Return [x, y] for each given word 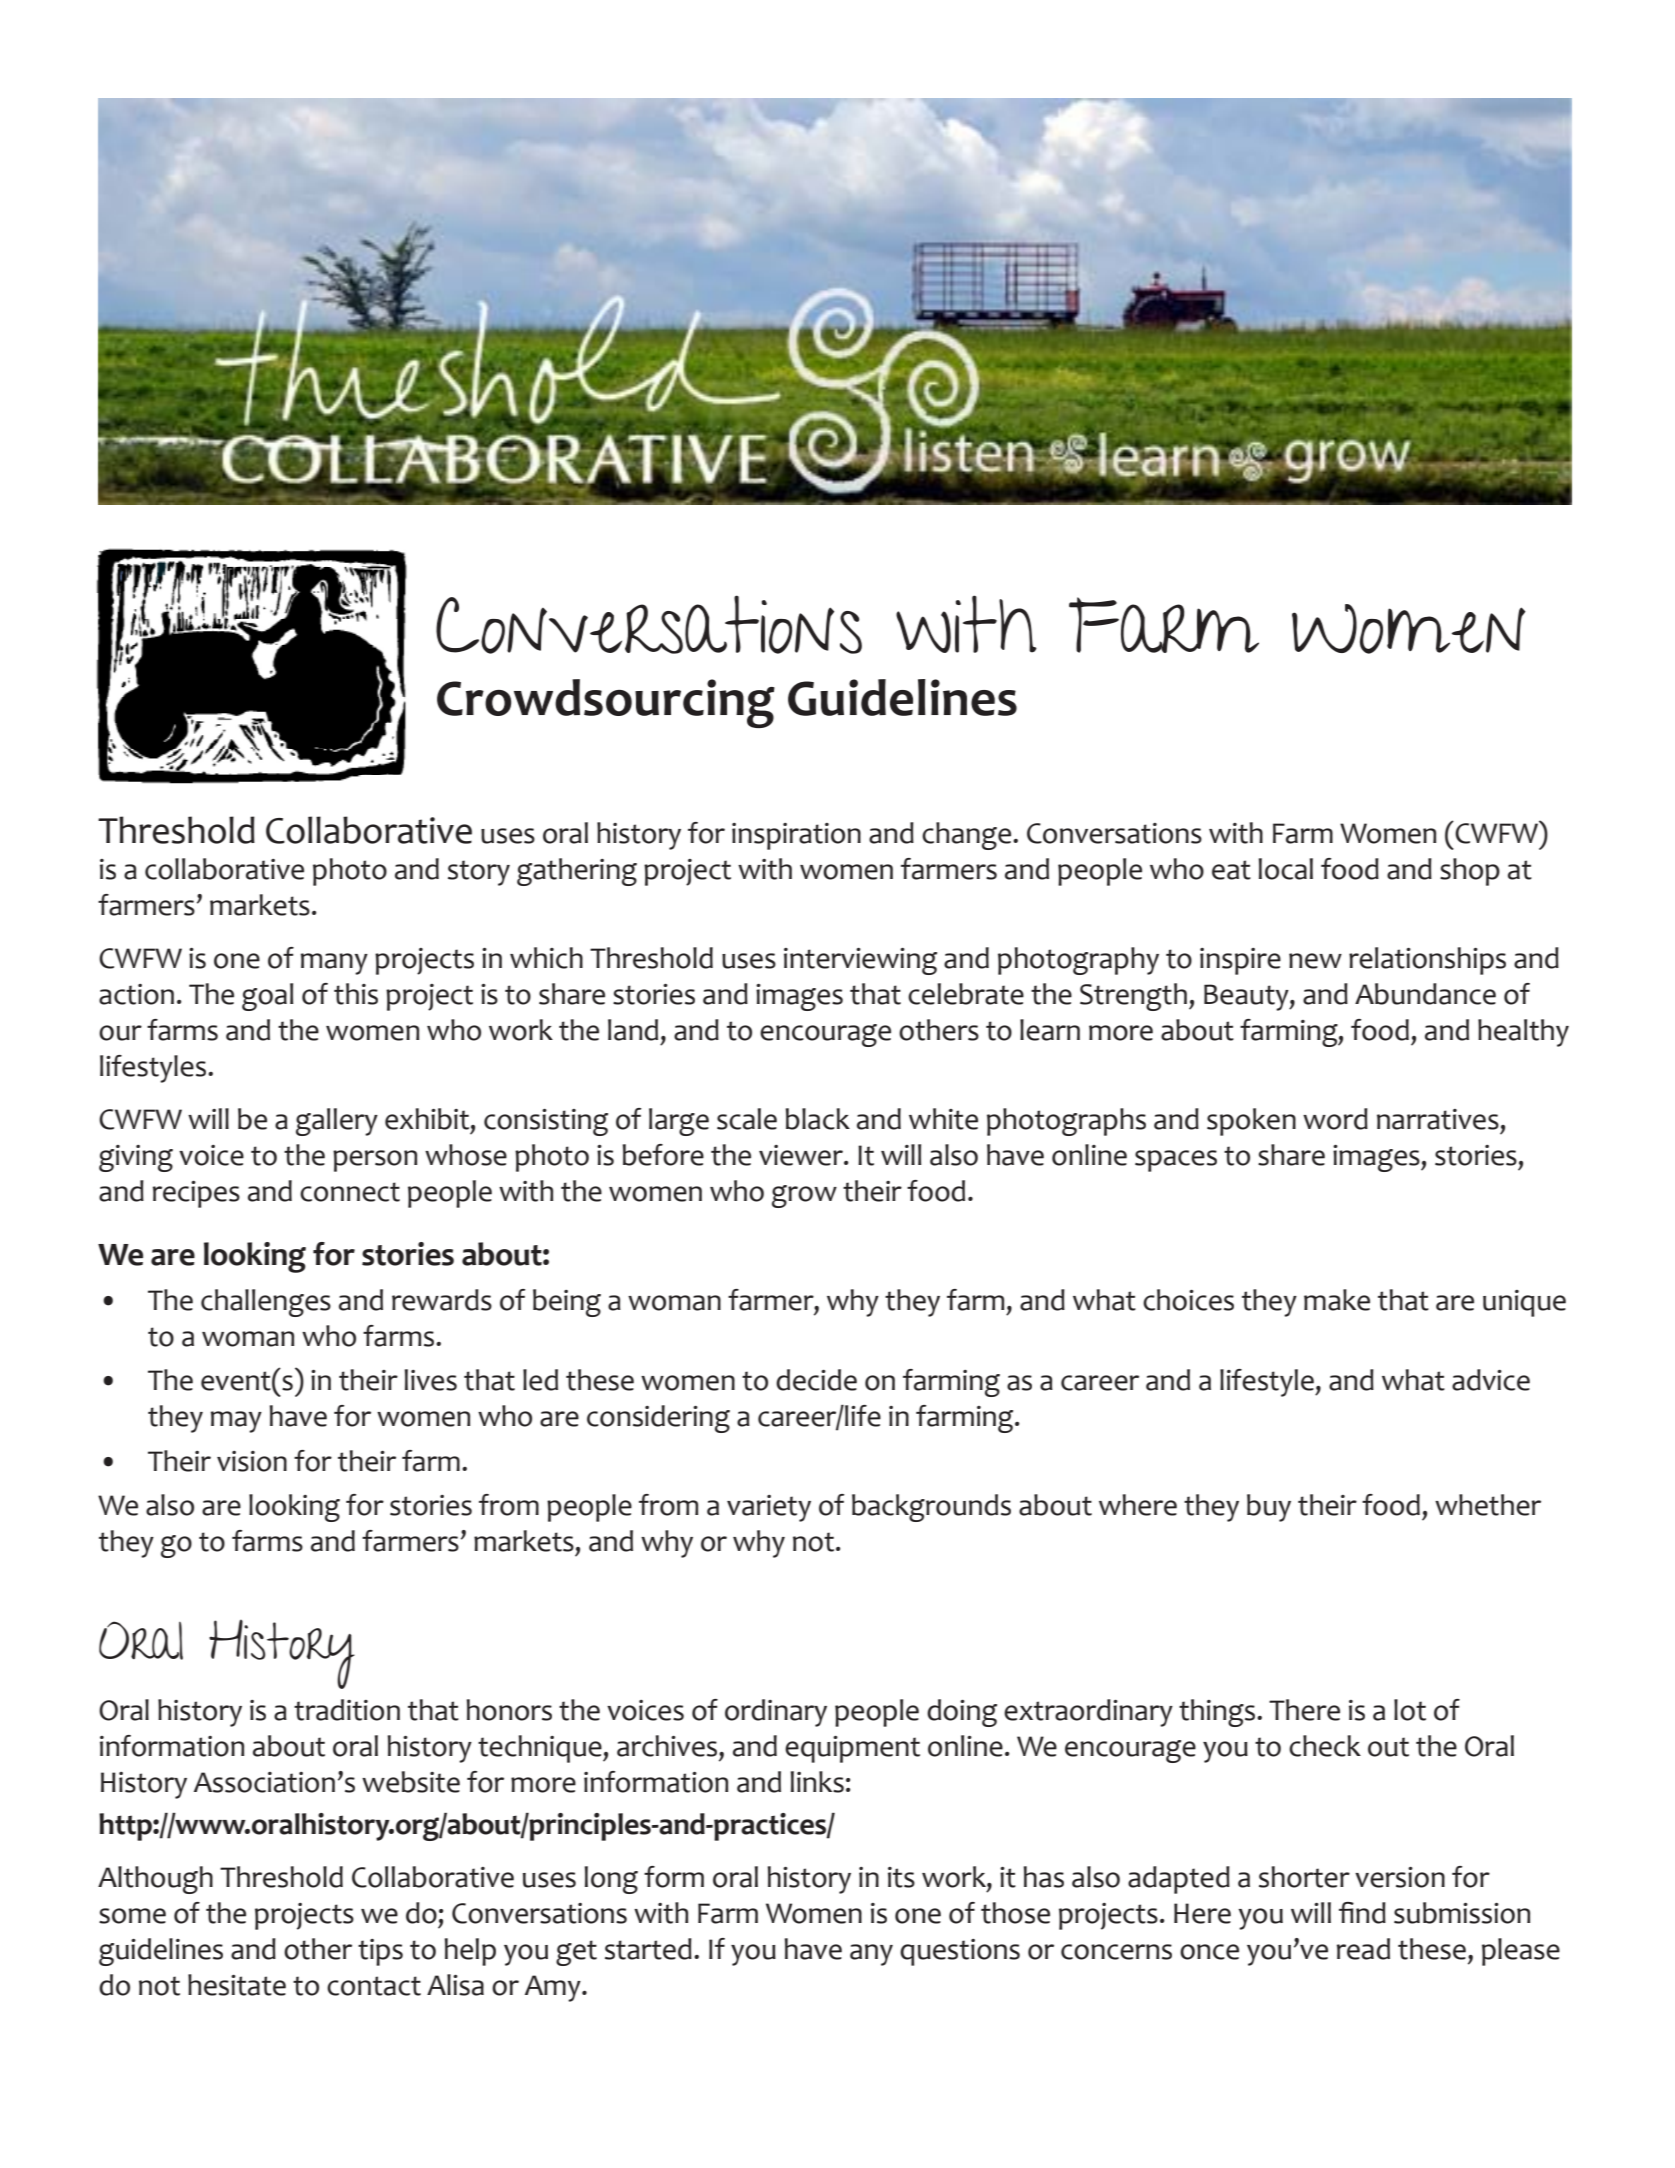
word [1335, 1119]
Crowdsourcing [606, 703]
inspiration [796, 836]
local [1285, 869]
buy [1269, 1508]
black [817, 1119]
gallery [337, 1122]
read [1363, 1949]
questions [960, 1952]
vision [252, 1461]
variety [769, 1508]
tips [380, 1952]
